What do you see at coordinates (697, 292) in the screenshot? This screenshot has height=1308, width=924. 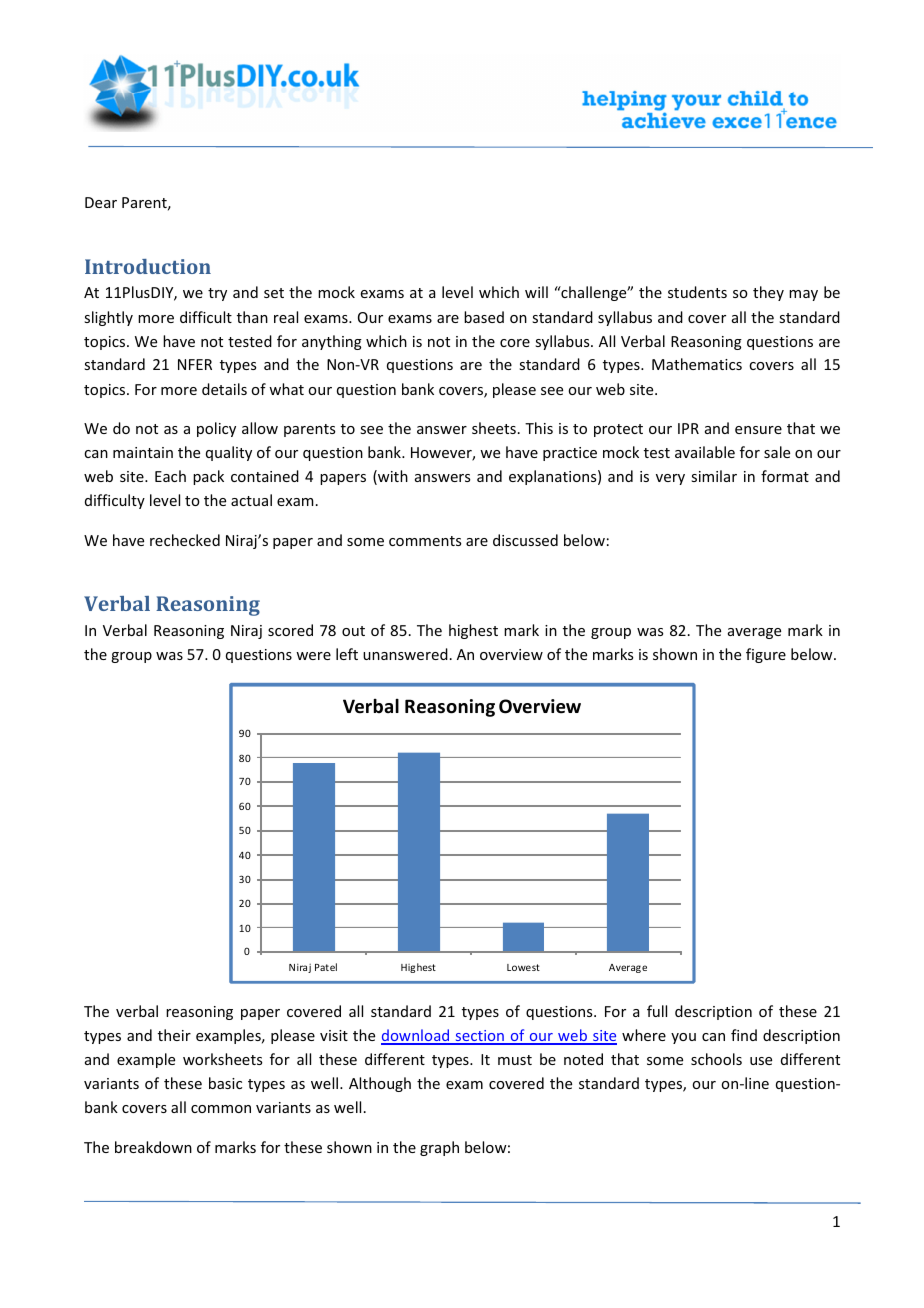 I see `students` at bounding box center [697, 292].
